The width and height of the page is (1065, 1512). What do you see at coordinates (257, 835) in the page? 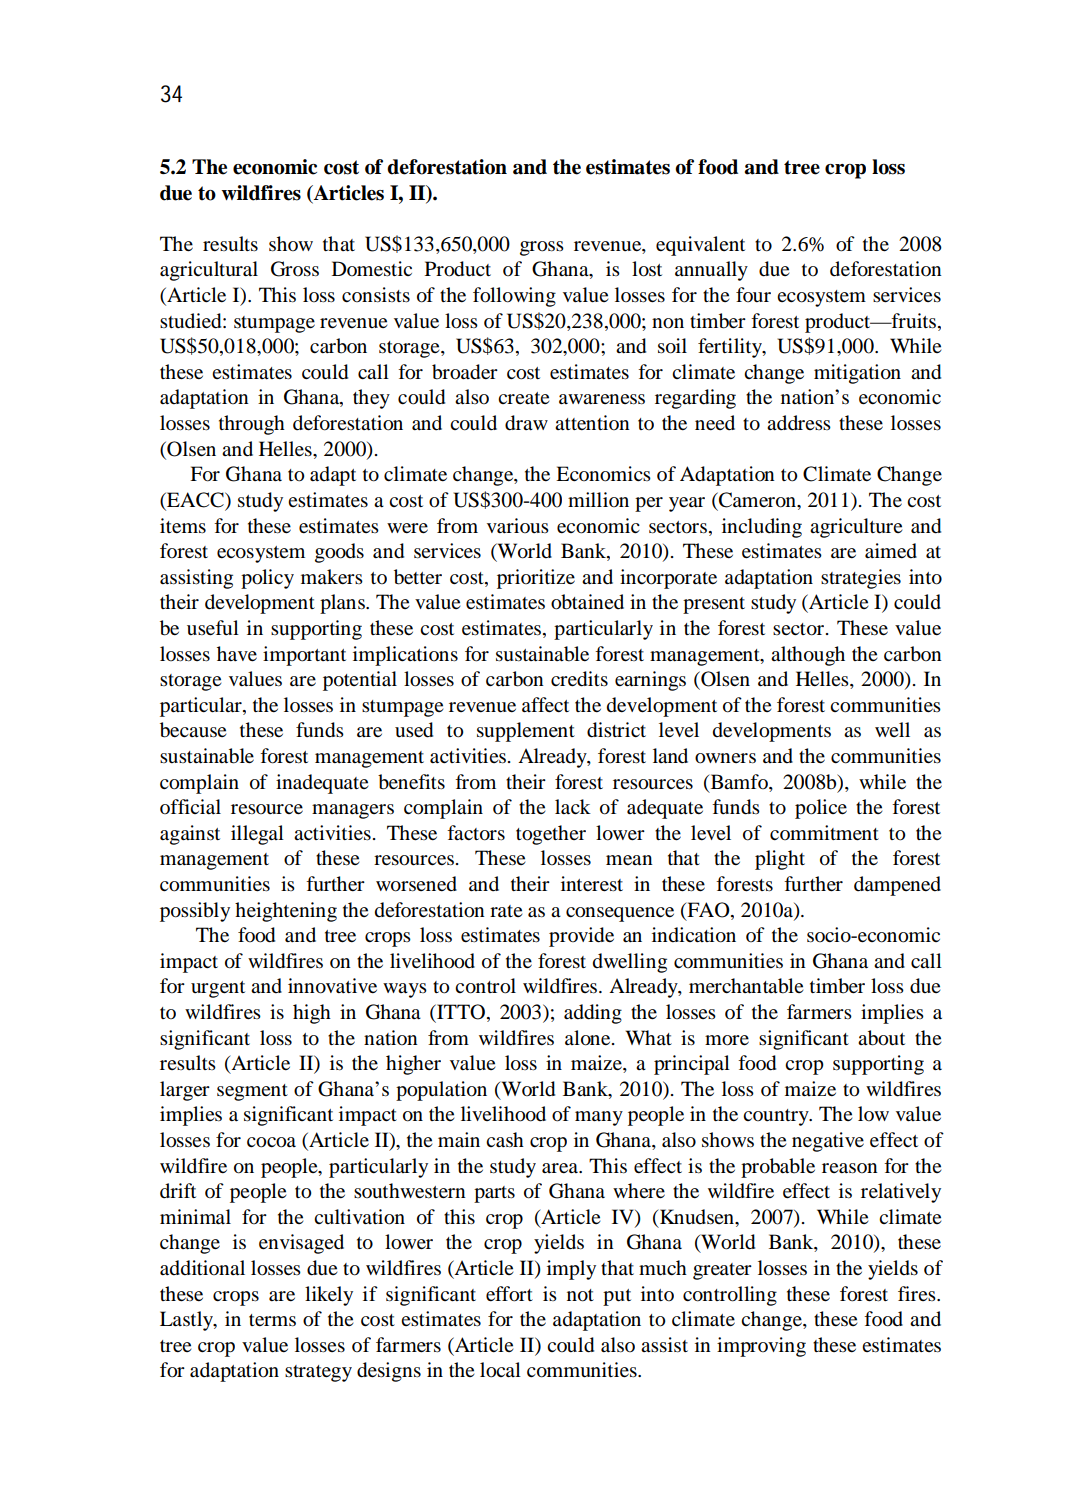
I see `illegal` at bounding box center [257, 835].
